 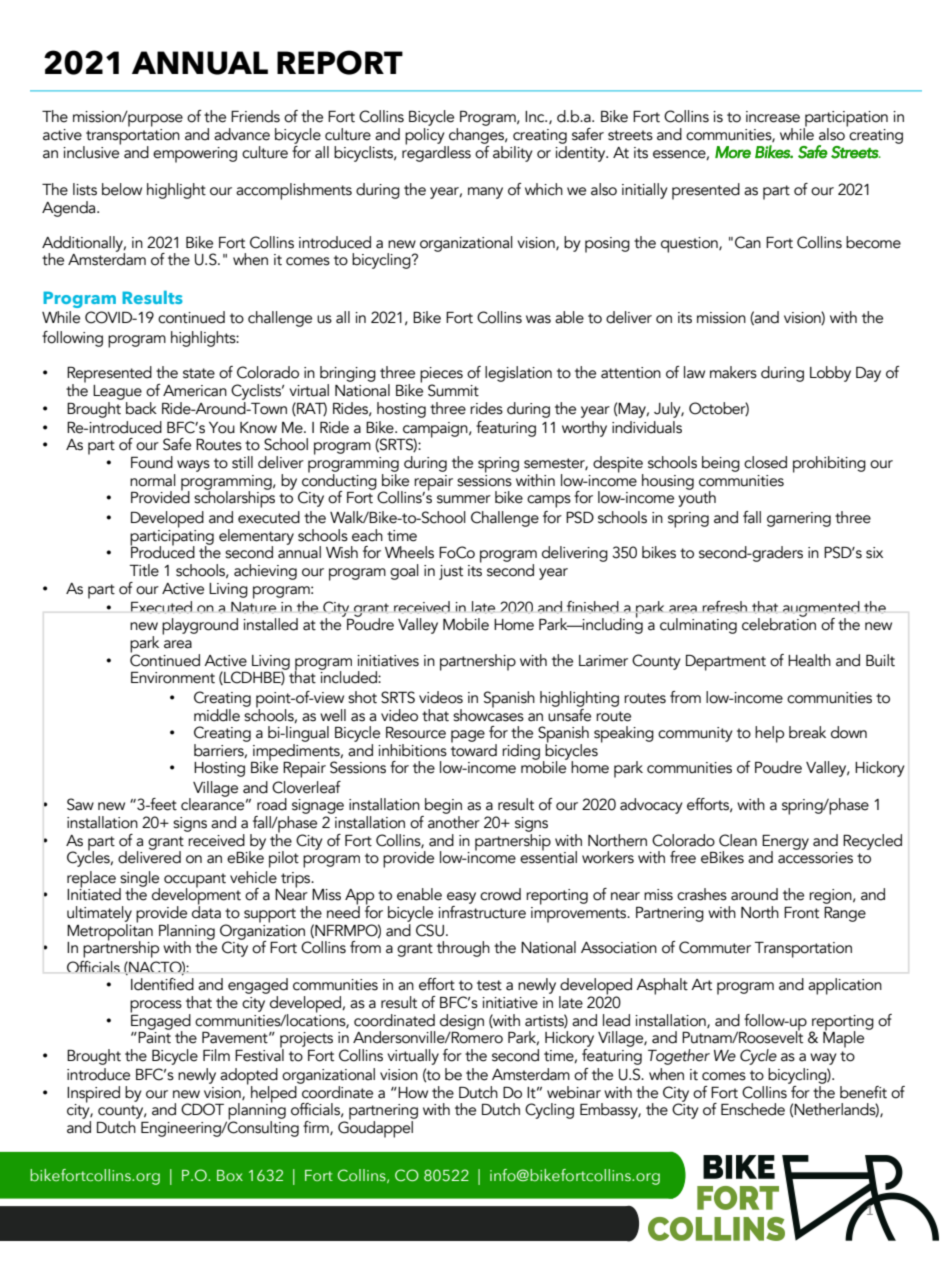 What do you see at coordinates (488, 714) in the screenshot?
I see `showcases` at bounding box center [488, 714].
